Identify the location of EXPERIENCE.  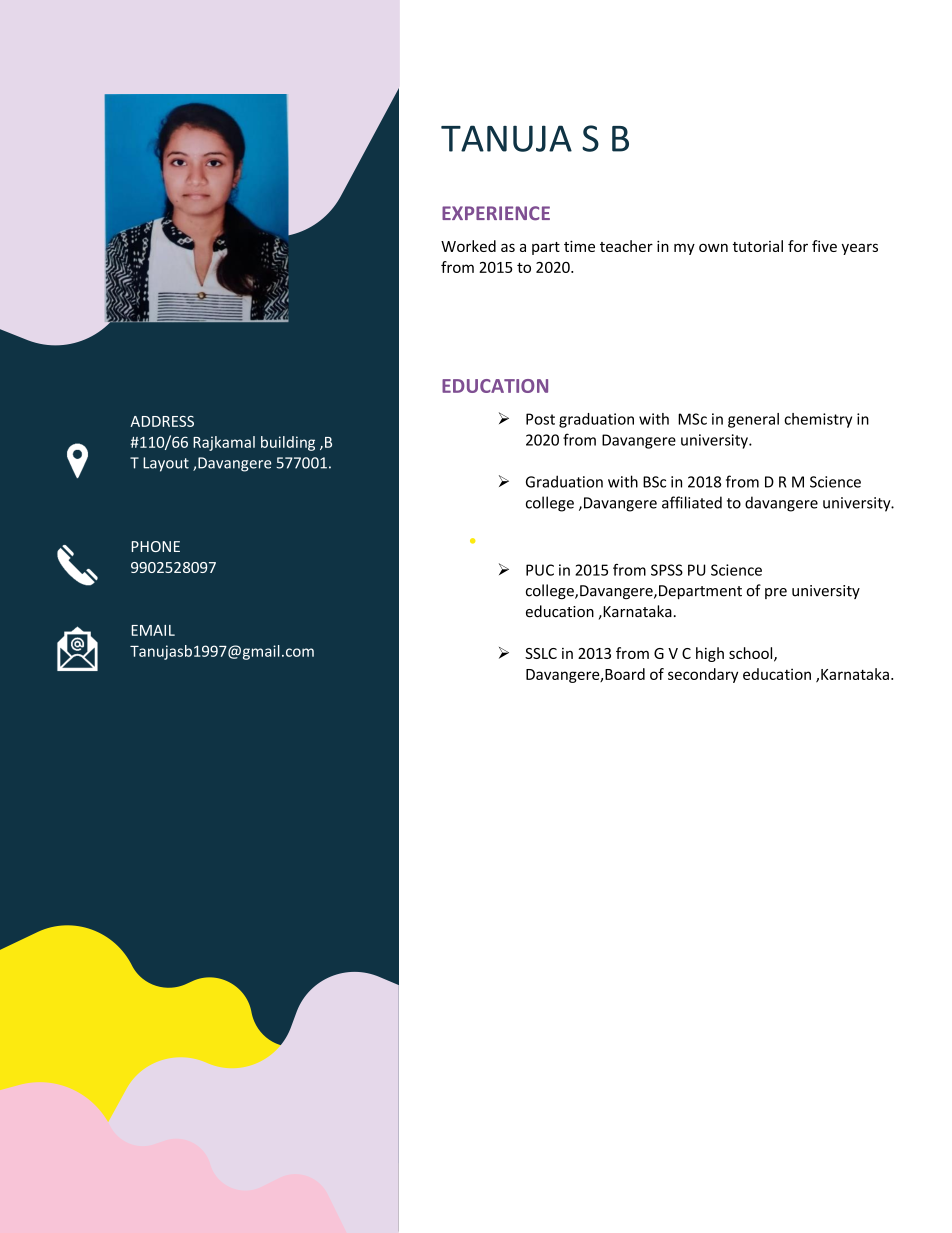
(496, 213).
